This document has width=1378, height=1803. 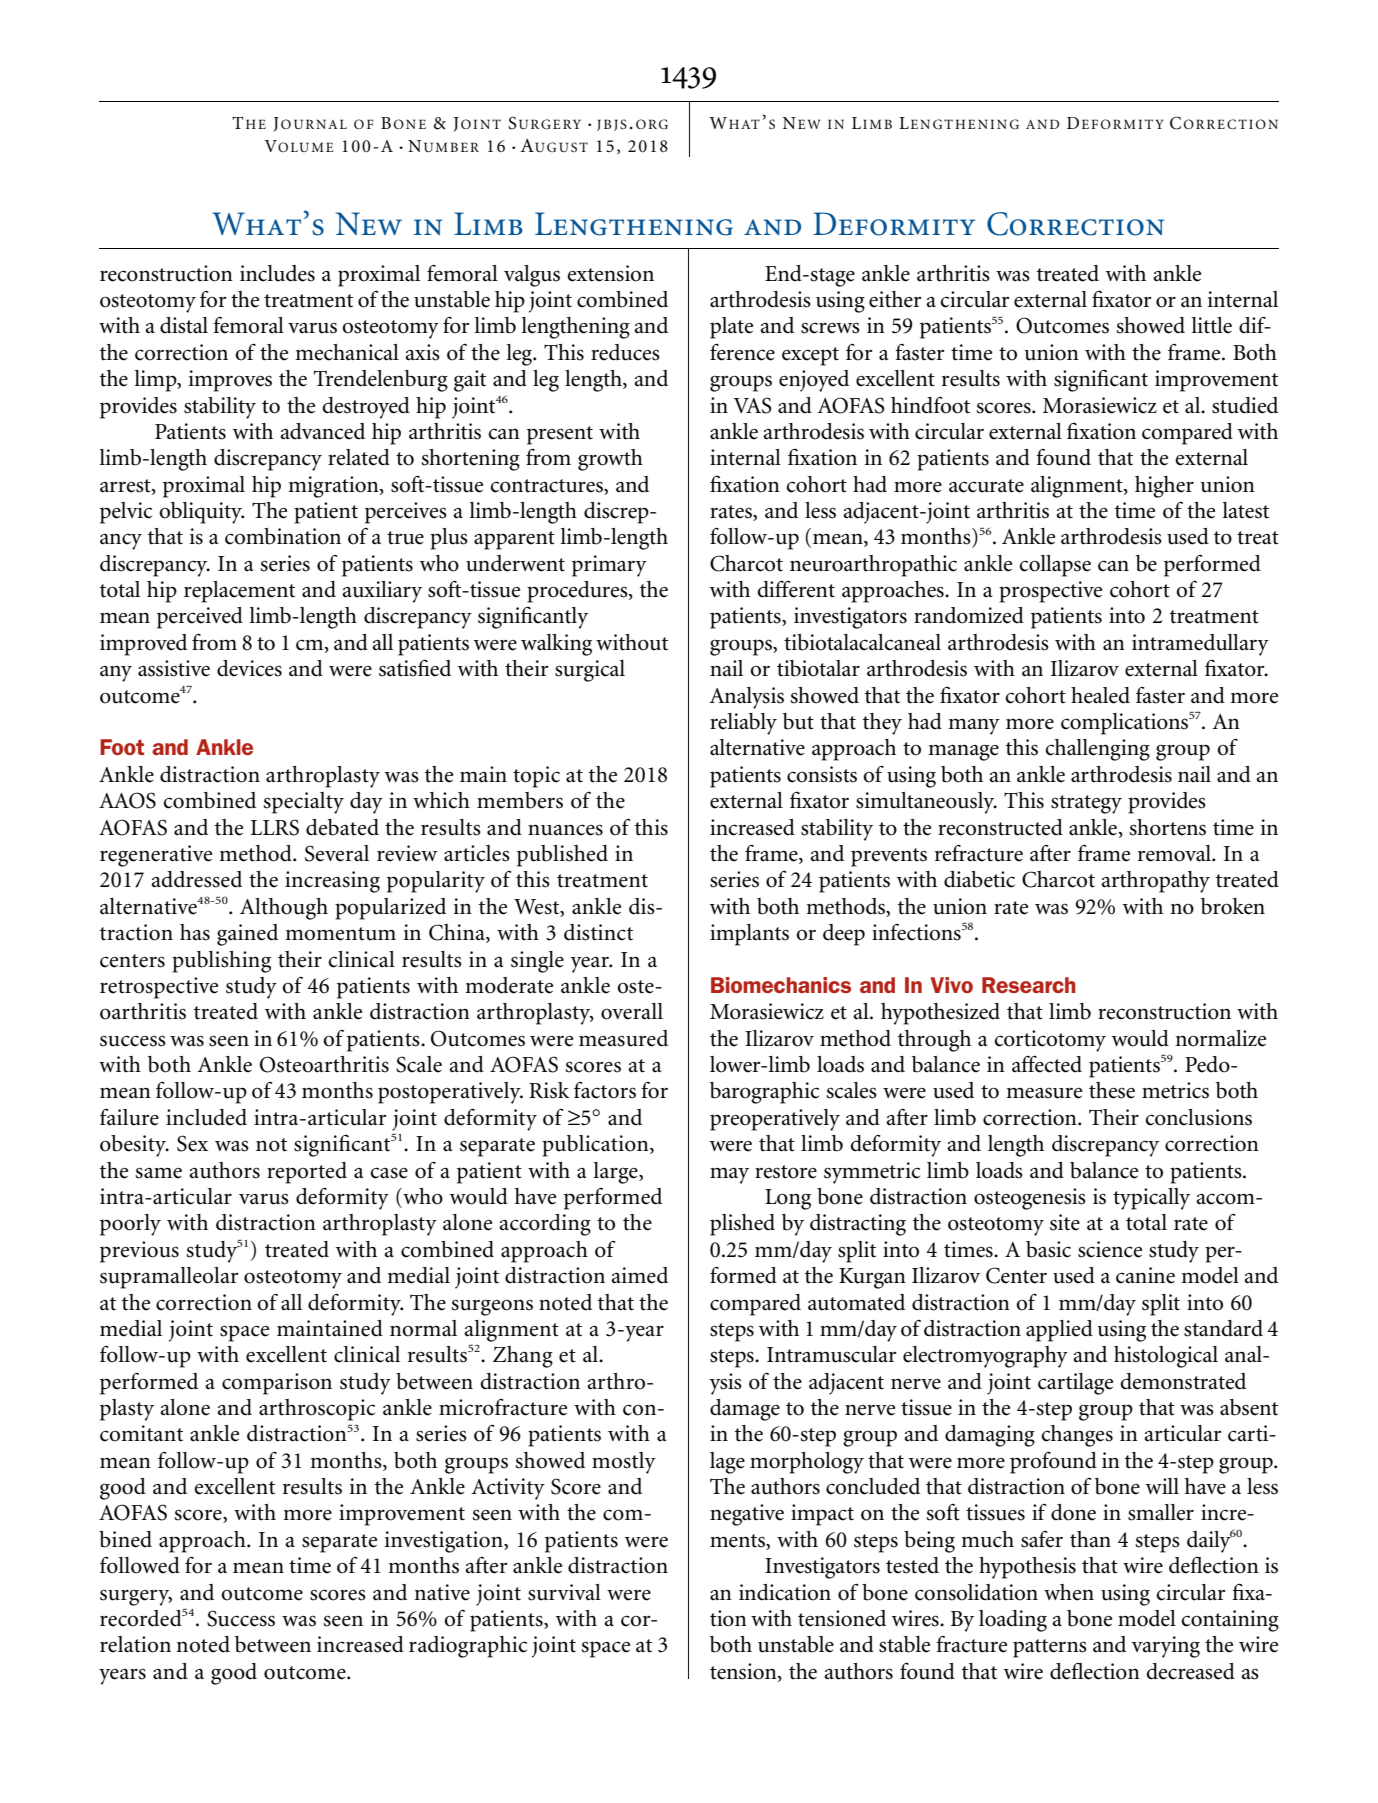 I want to click on healed, so click(x=1100, y=695).
